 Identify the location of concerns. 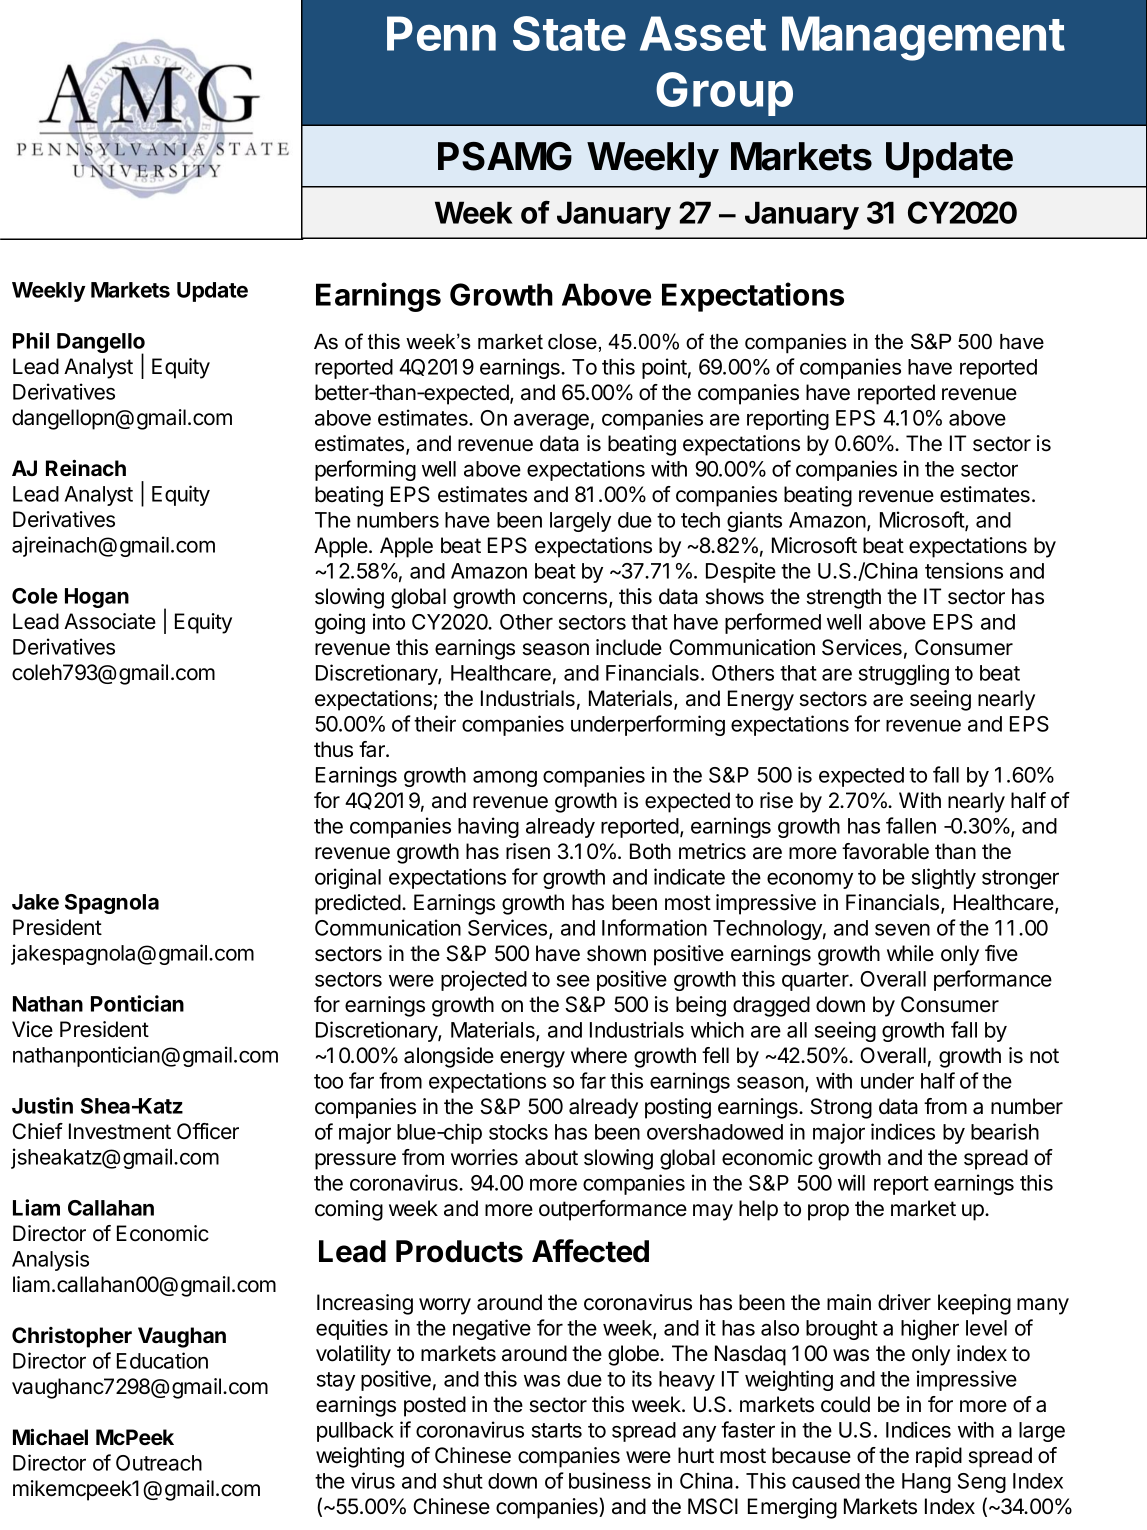
(566, 599).
